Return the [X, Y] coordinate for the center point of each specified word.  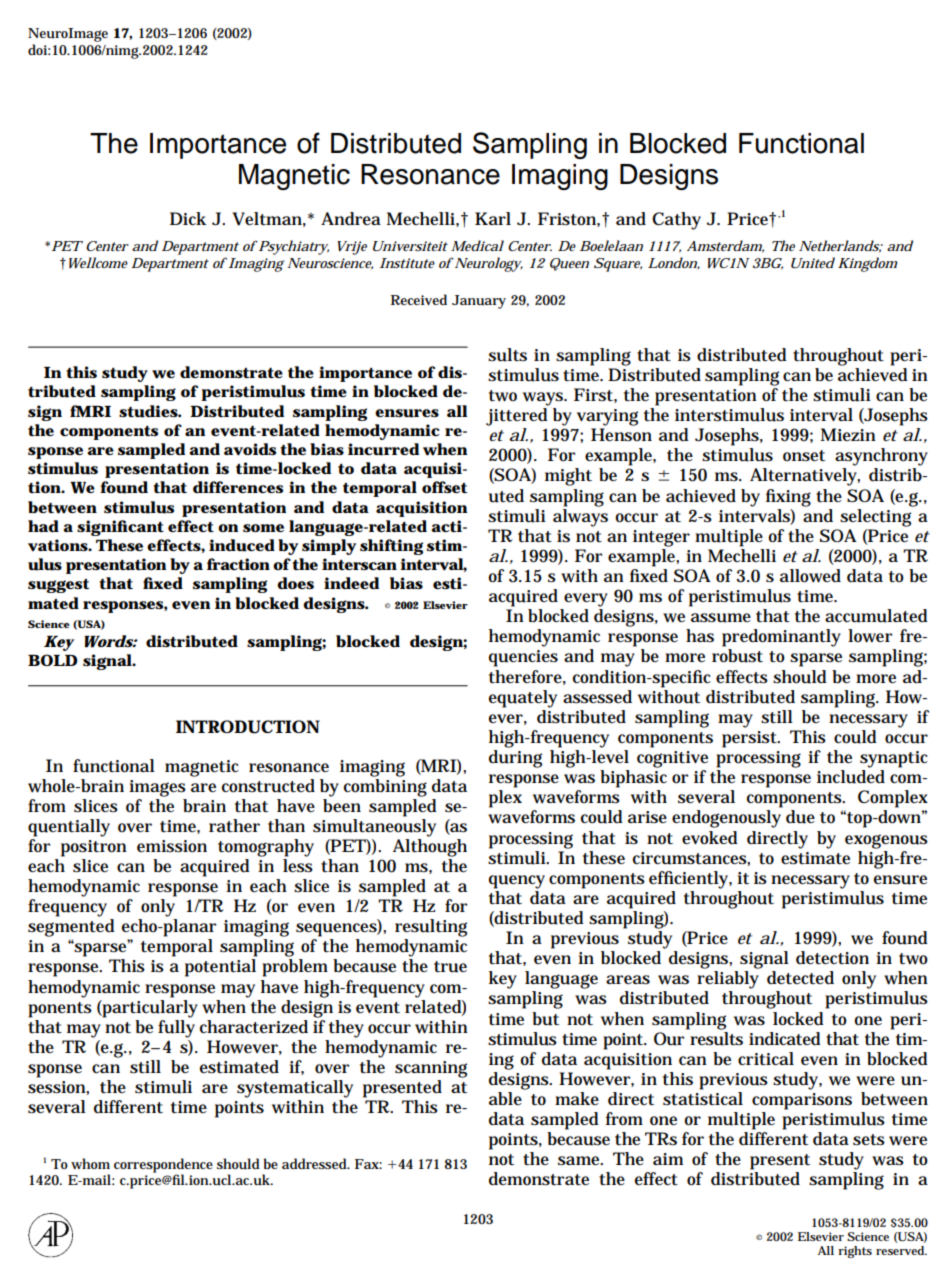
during [515, 759]
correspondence [163, 1166]
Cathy [676, 221]
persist [750, 739]
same [580, 1161]
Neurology [488, 264]
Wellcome [96, 262]
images [157, 788]
